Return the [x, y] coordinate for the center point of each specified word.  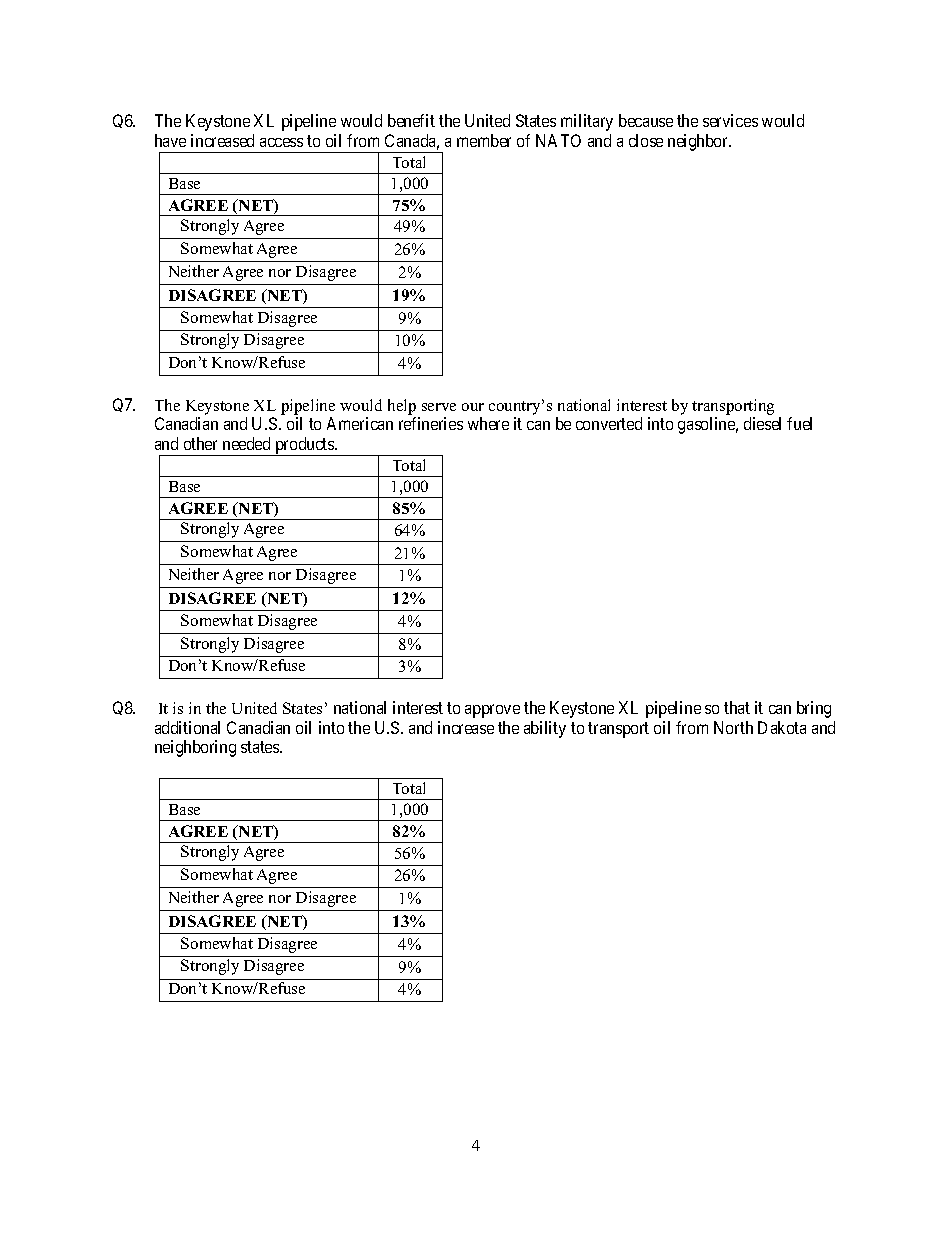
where [488, 423]
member [484, 140]
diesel [762, 423]
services [730, 120]
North [733, 727]
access [281, 142]
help [402, 407]
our [473, 407]
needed [246, 443]
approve [492, 711]
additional [187, 727]
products [304, 446]
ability [545, 729]
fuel [799, 423]
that [737, 707]
